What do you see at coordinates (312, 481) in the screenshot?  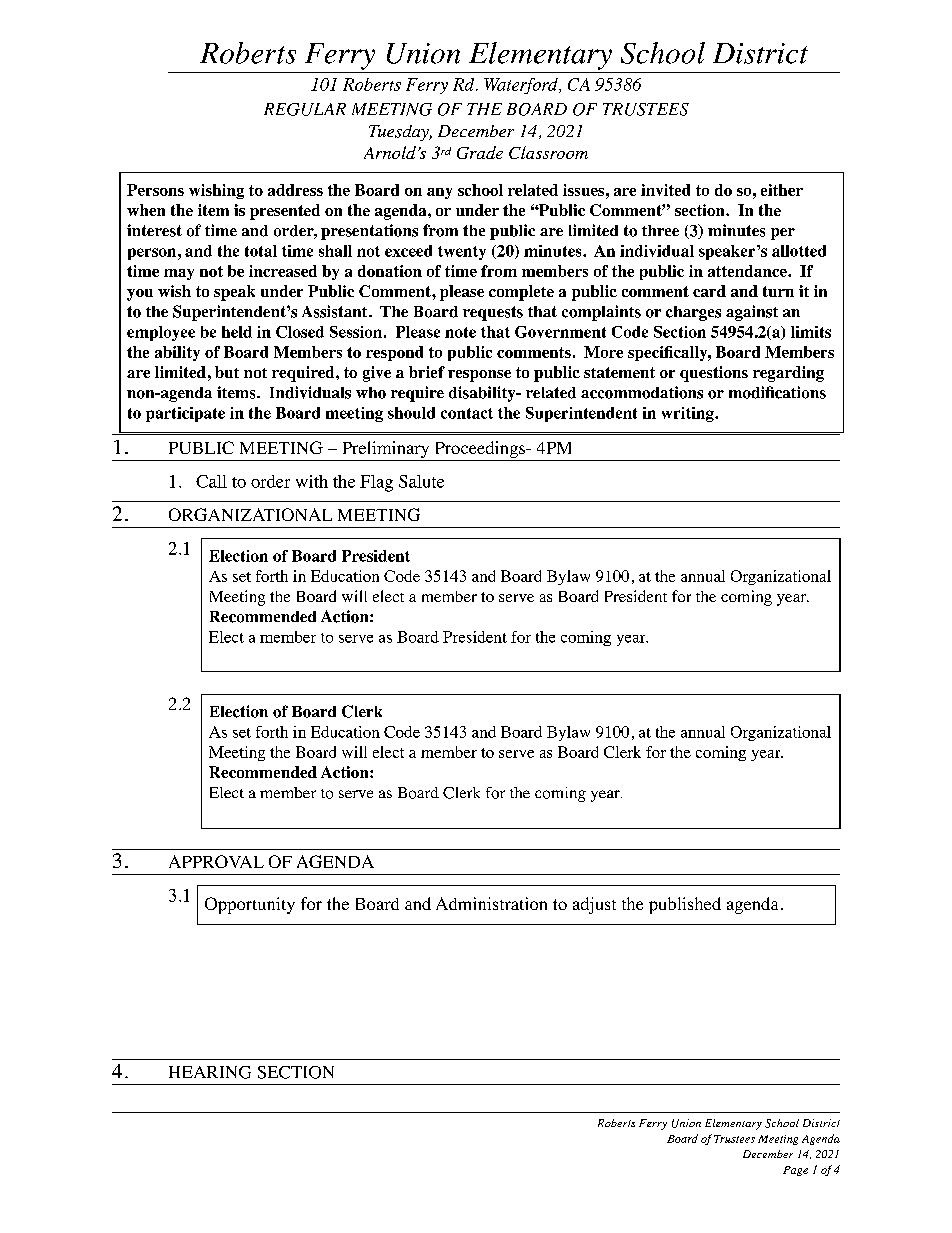 I see `with` at bounding box center [312, 481].
